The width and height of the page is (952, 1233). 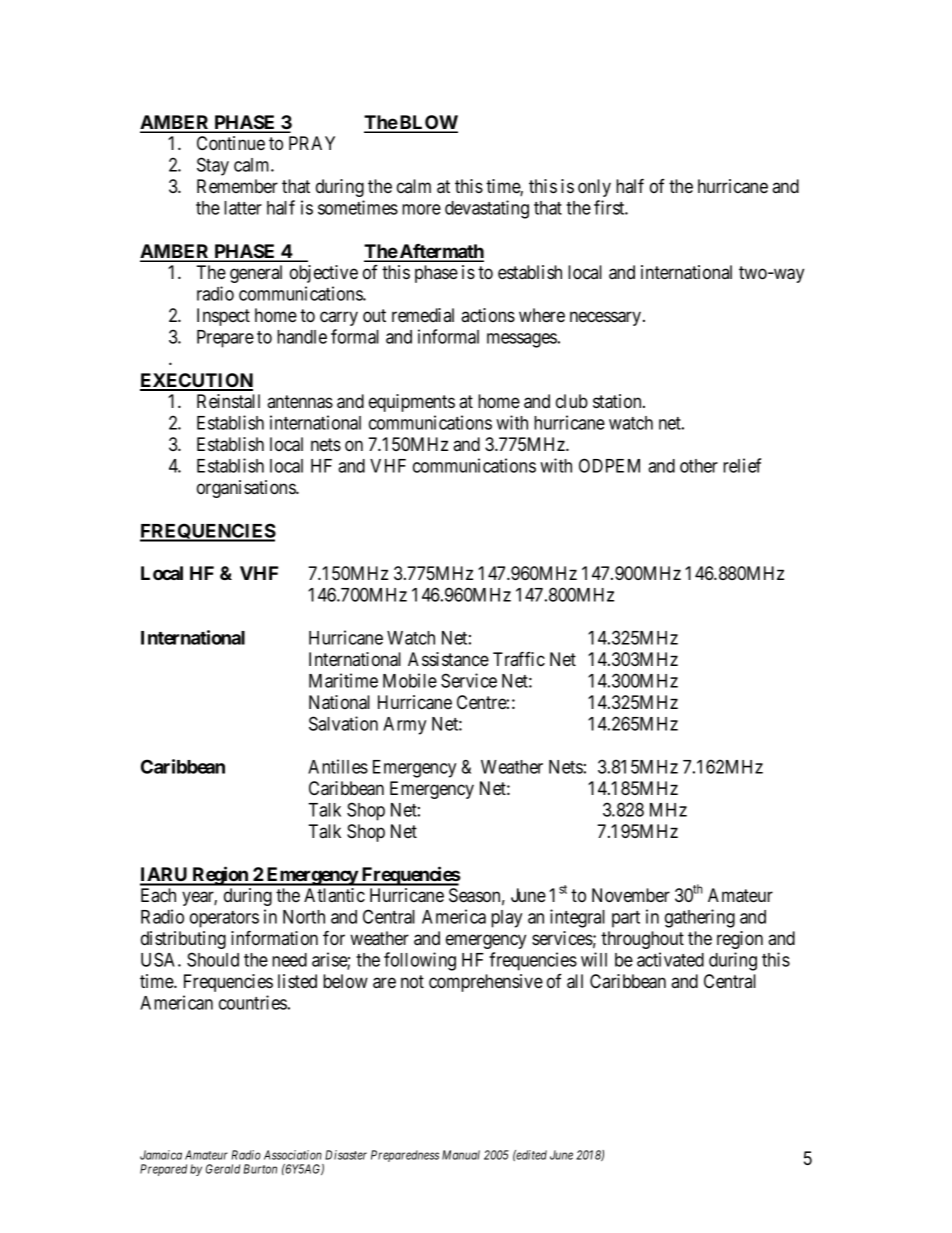 What do you see at coordinates (404, 726) in the page?
I see `Army` at bounding box center [404, 726].
